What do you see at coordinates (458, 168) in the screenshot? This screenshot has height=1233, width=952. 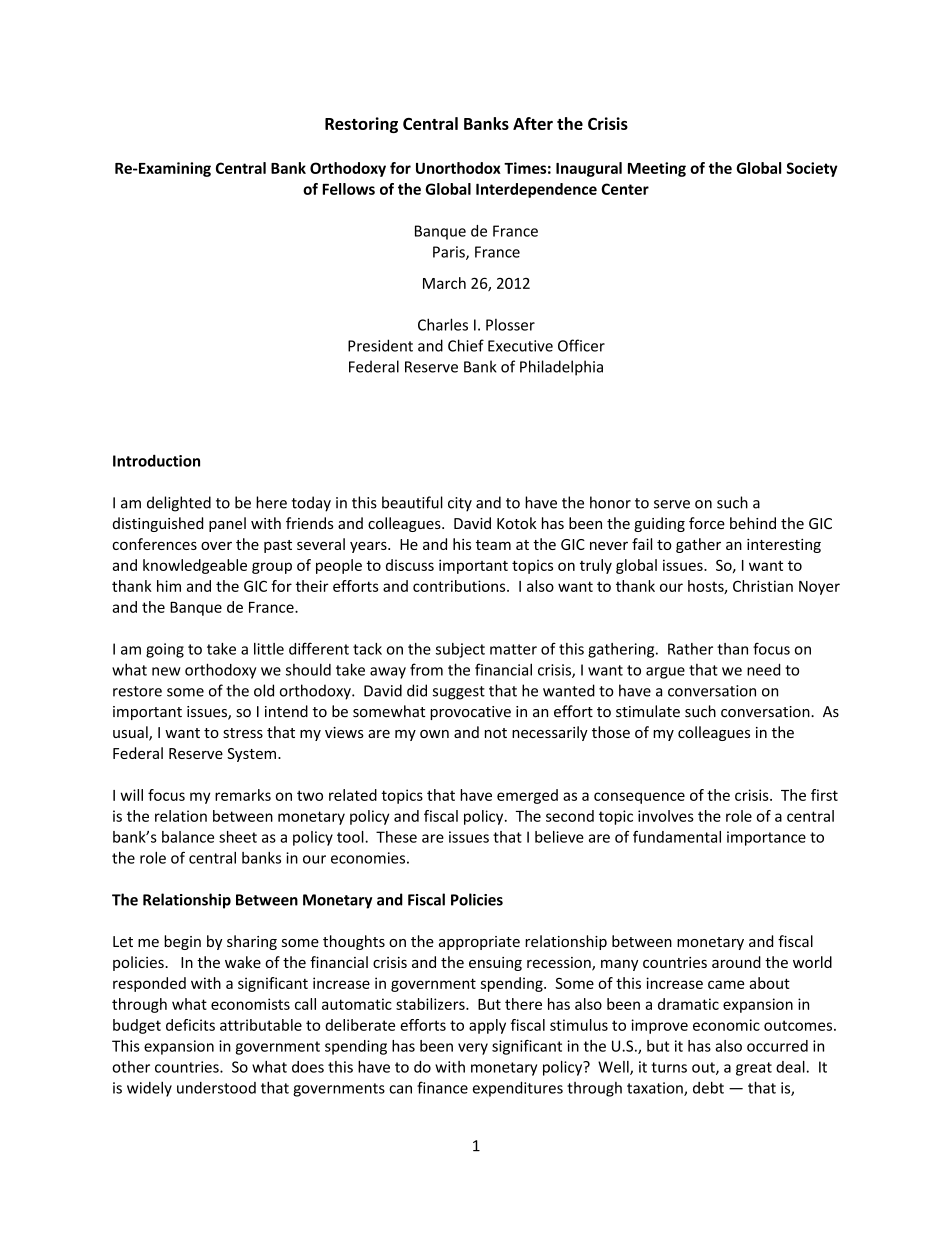 I see `Unorthodox` at bounding box center [458, 168].
